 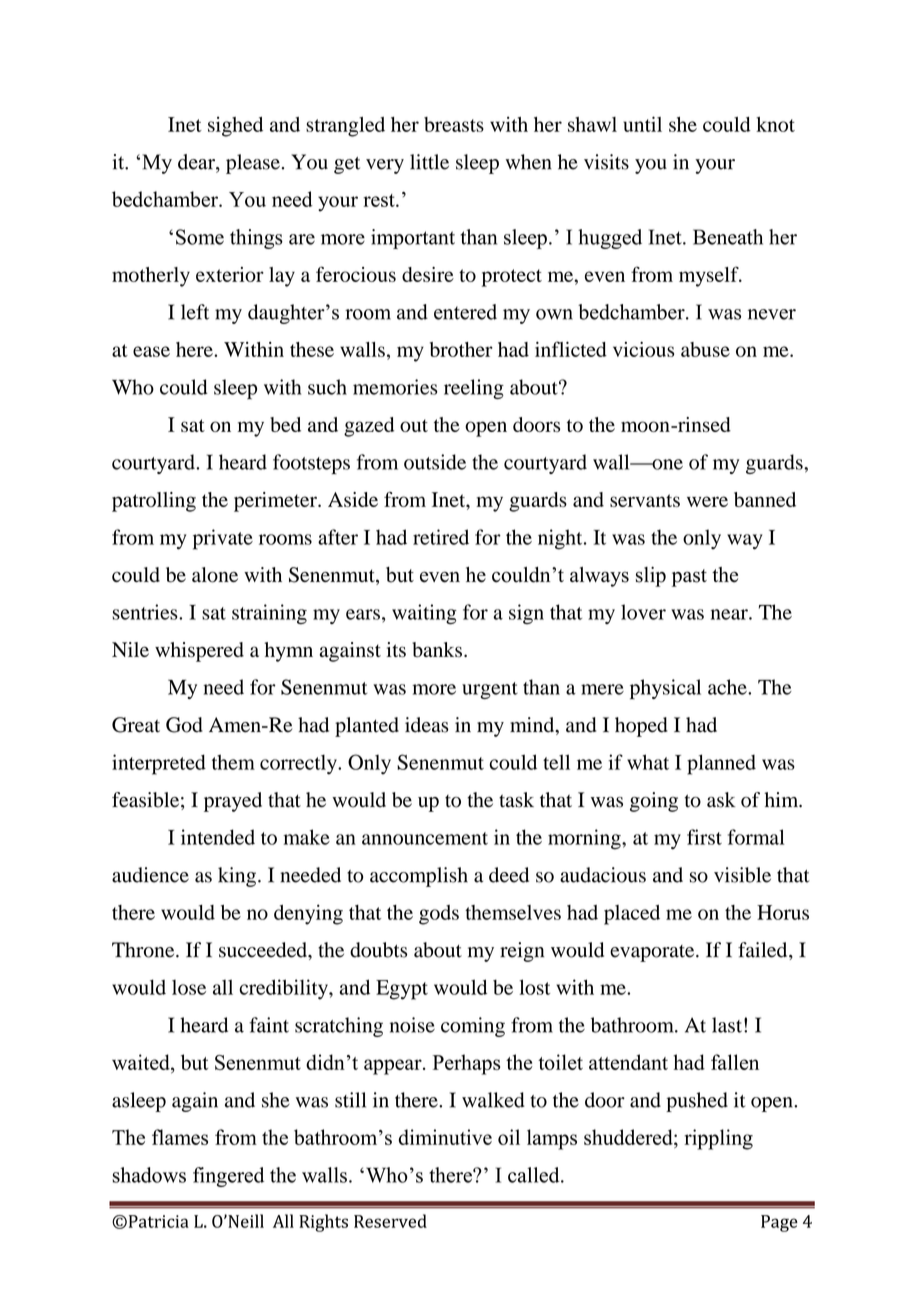 What do you see at coordinates (195, 312) in the screenshot?
I see `left` at bounding box center [195, 312].
